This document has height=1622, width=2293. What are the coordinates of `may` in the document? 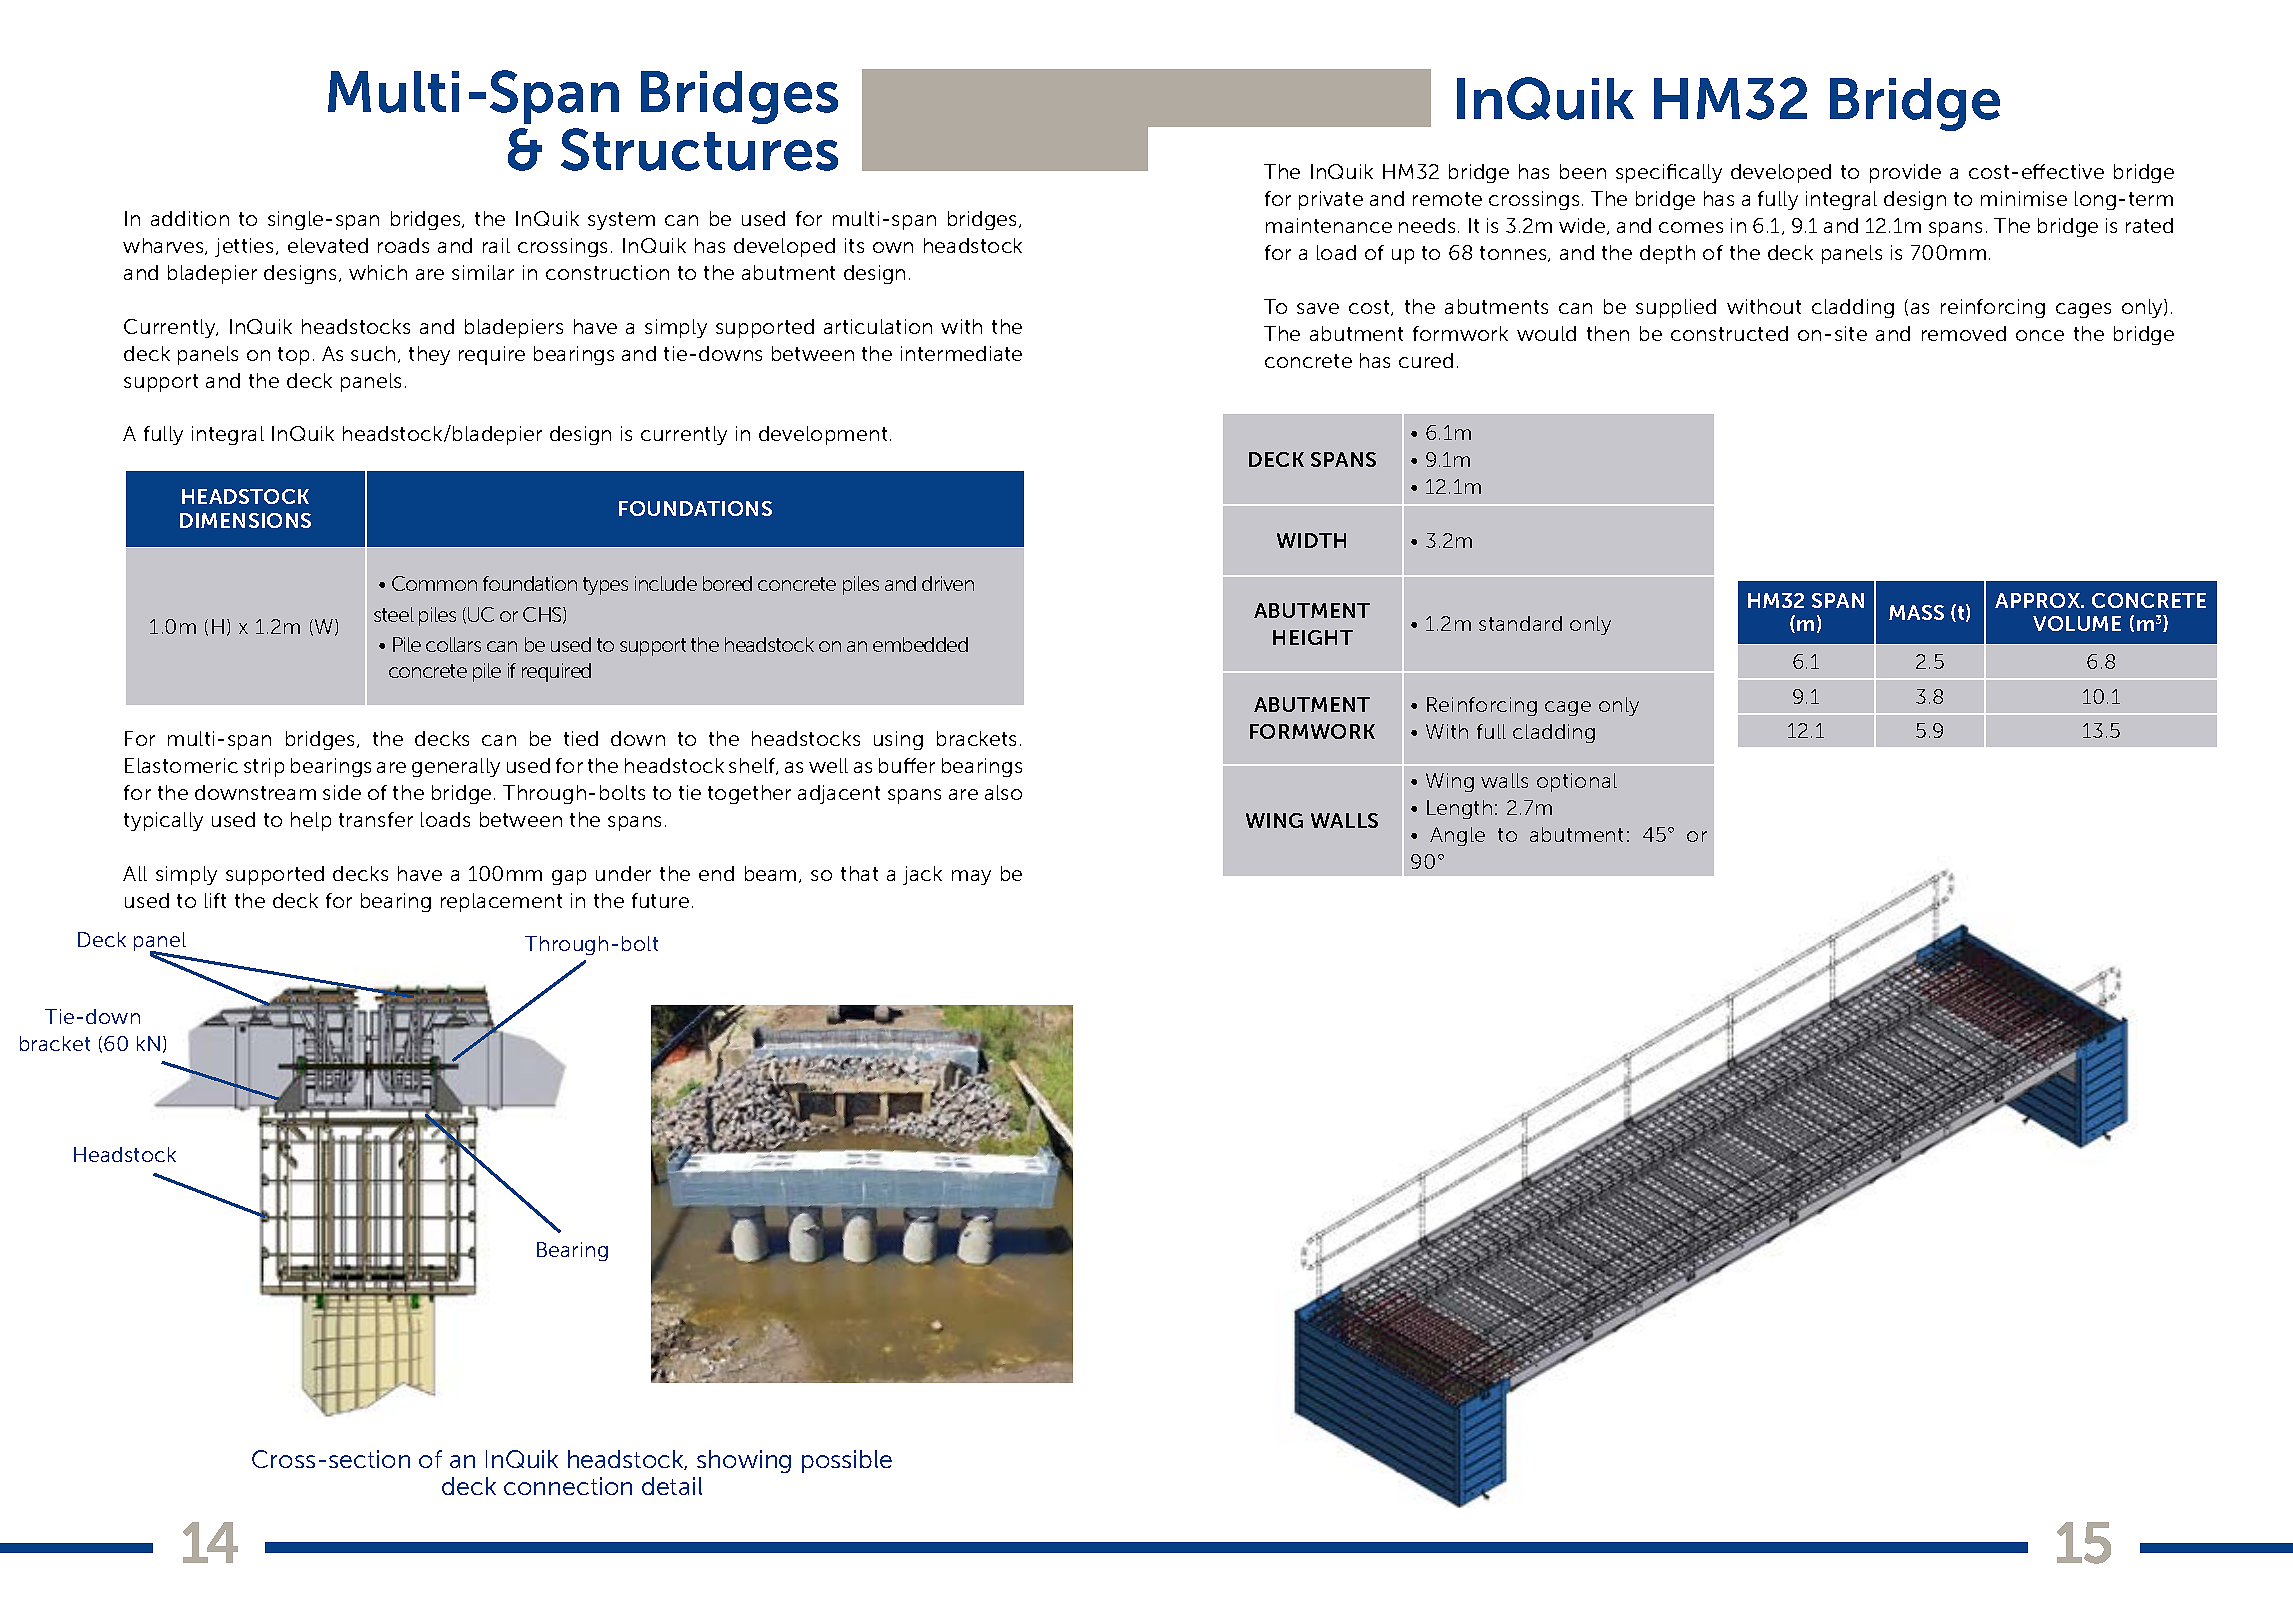 It's located at (971, 877).
